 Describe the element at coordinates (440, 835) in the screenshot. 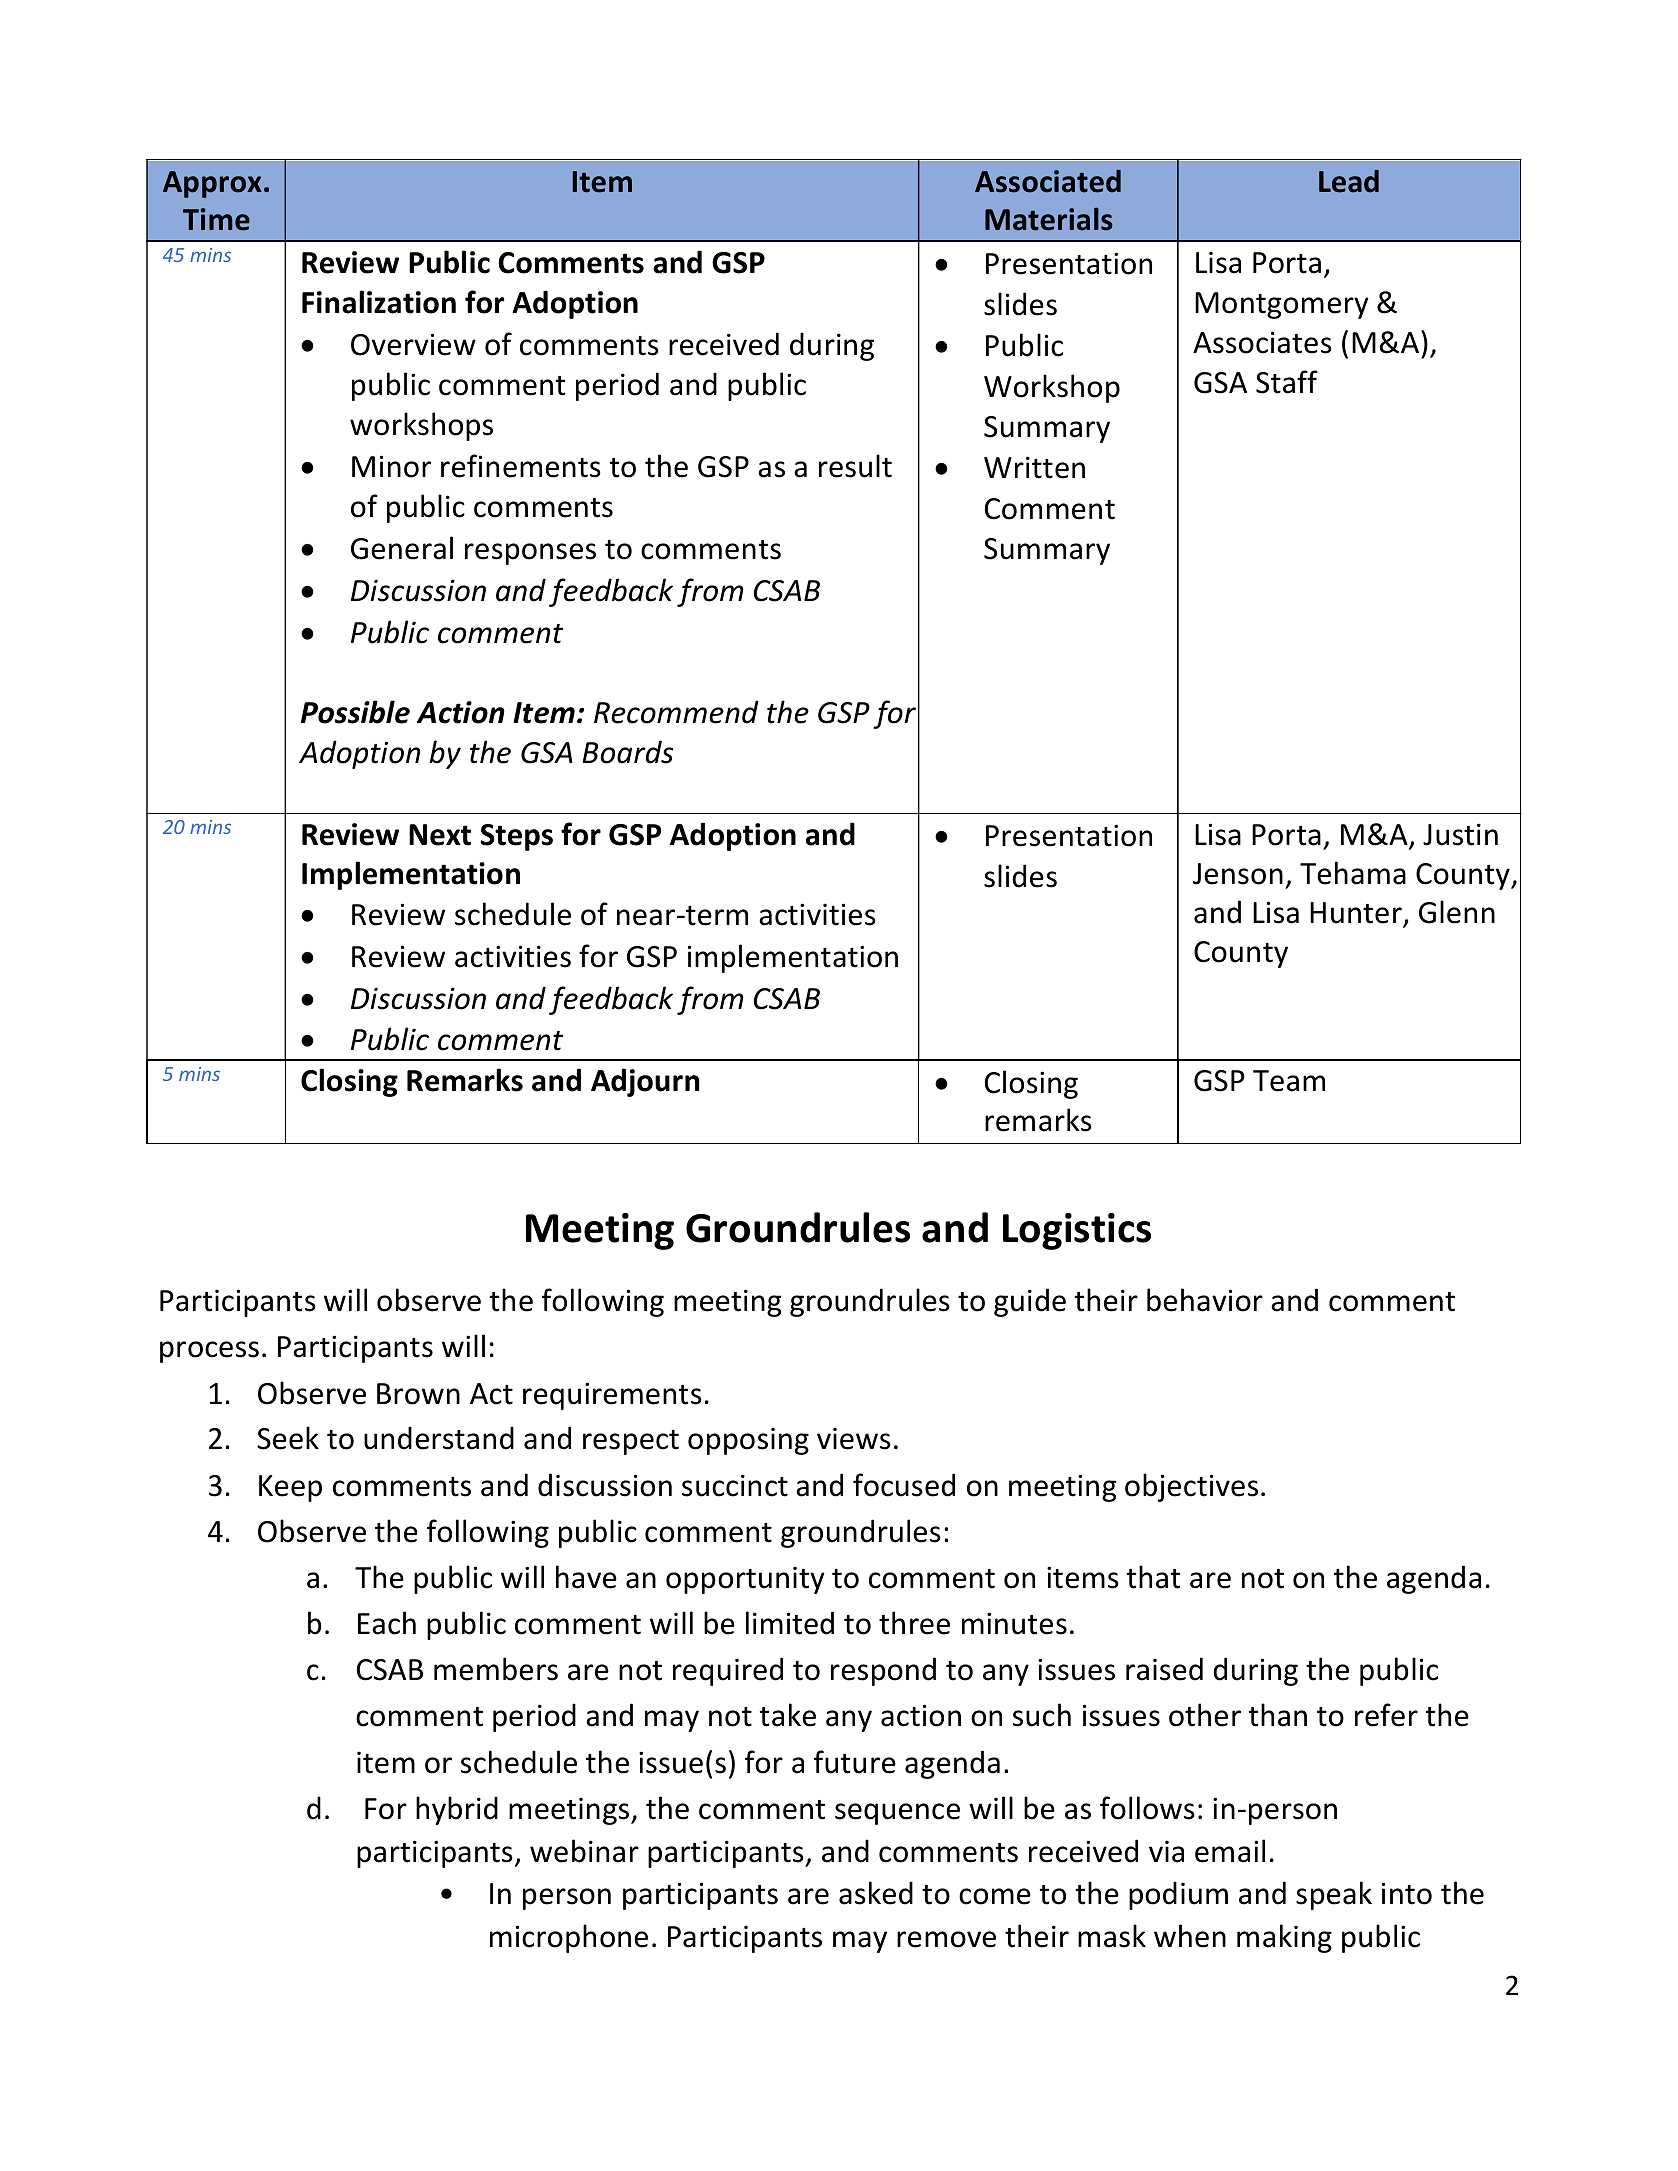

I see `Next` at that location.
